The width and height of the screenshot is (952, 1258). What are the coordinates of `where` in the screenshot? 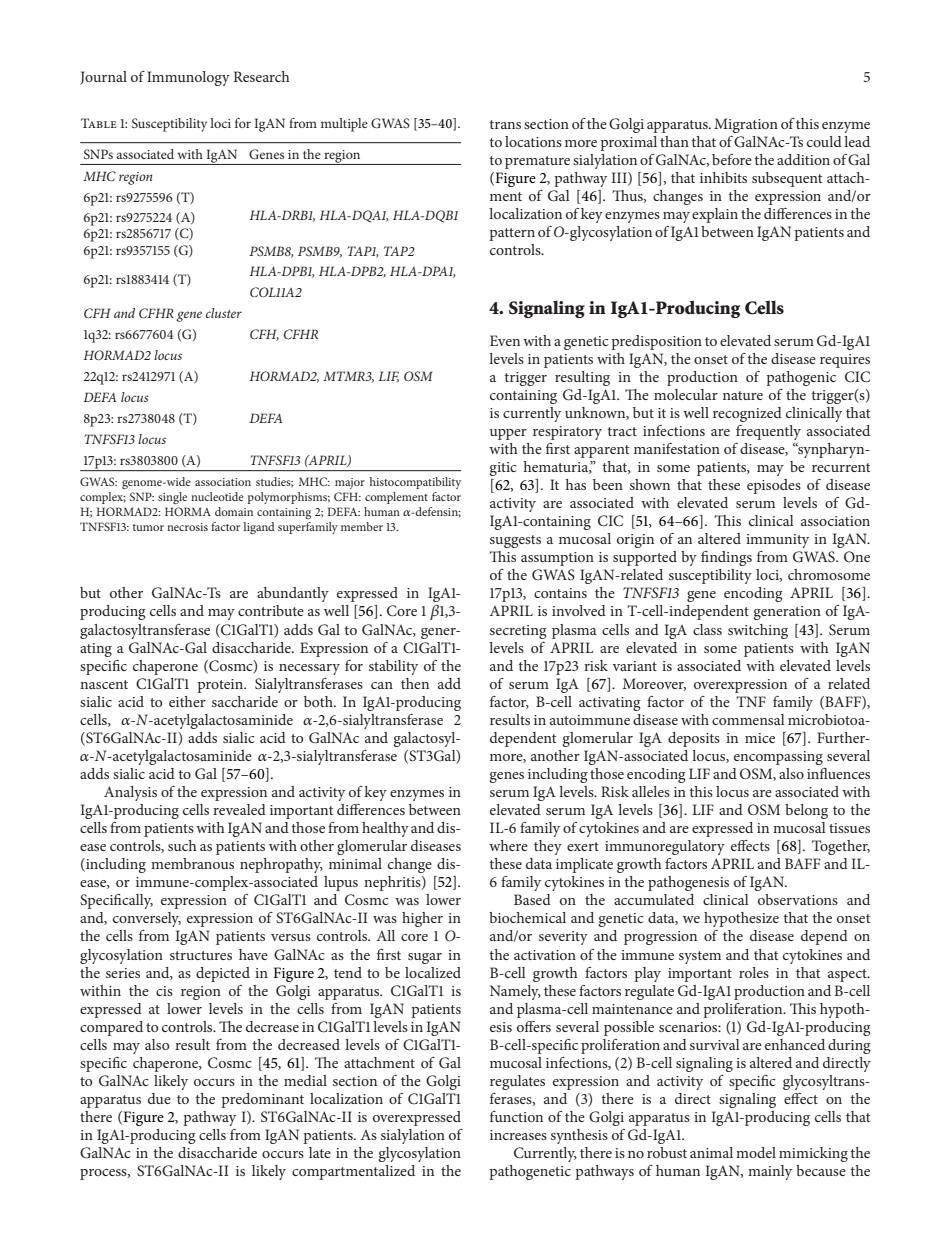 It's located at (508, 845).
